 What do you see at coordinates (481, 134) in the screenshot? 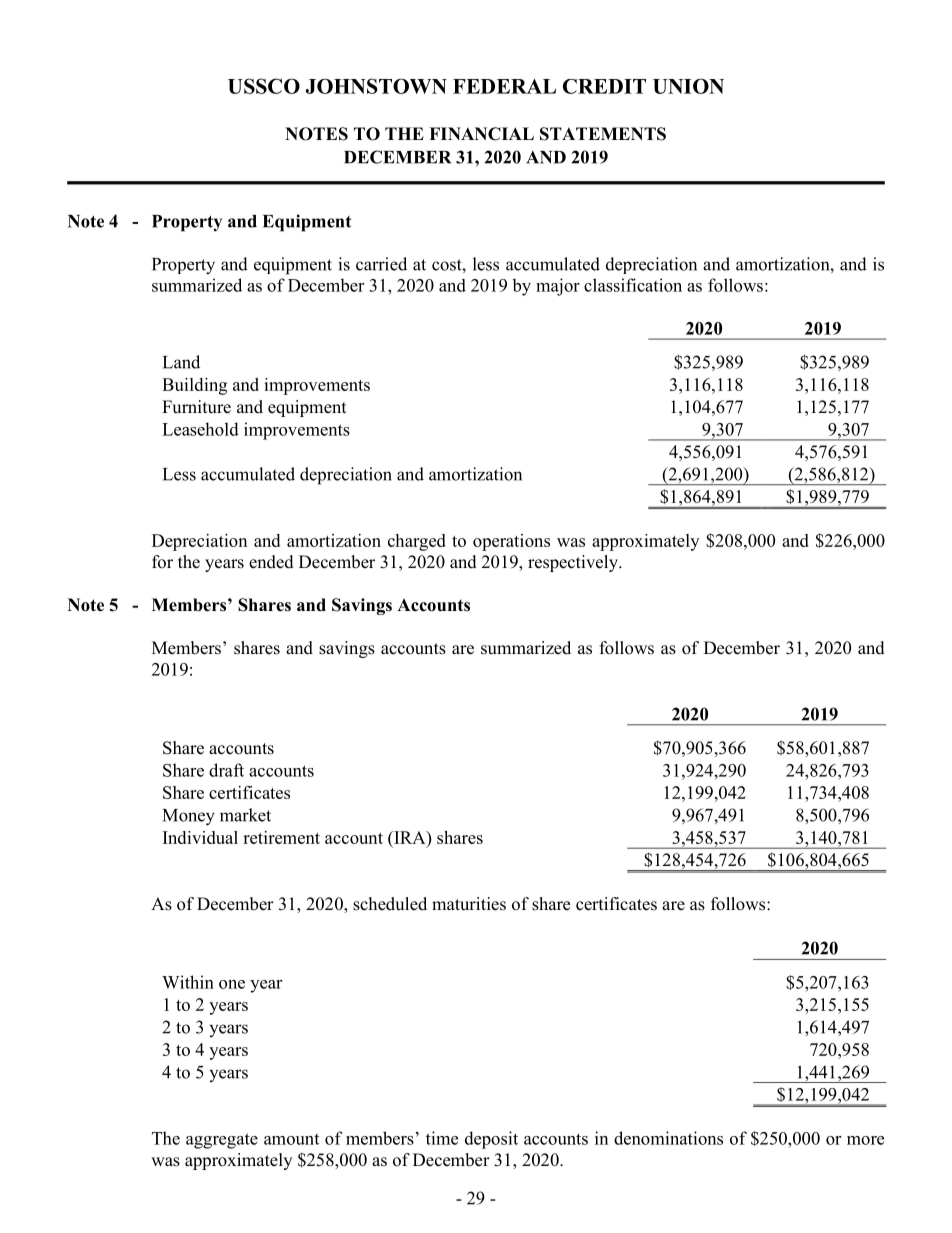
I see `FINANCIAL` at bounding box center [481, 134].
